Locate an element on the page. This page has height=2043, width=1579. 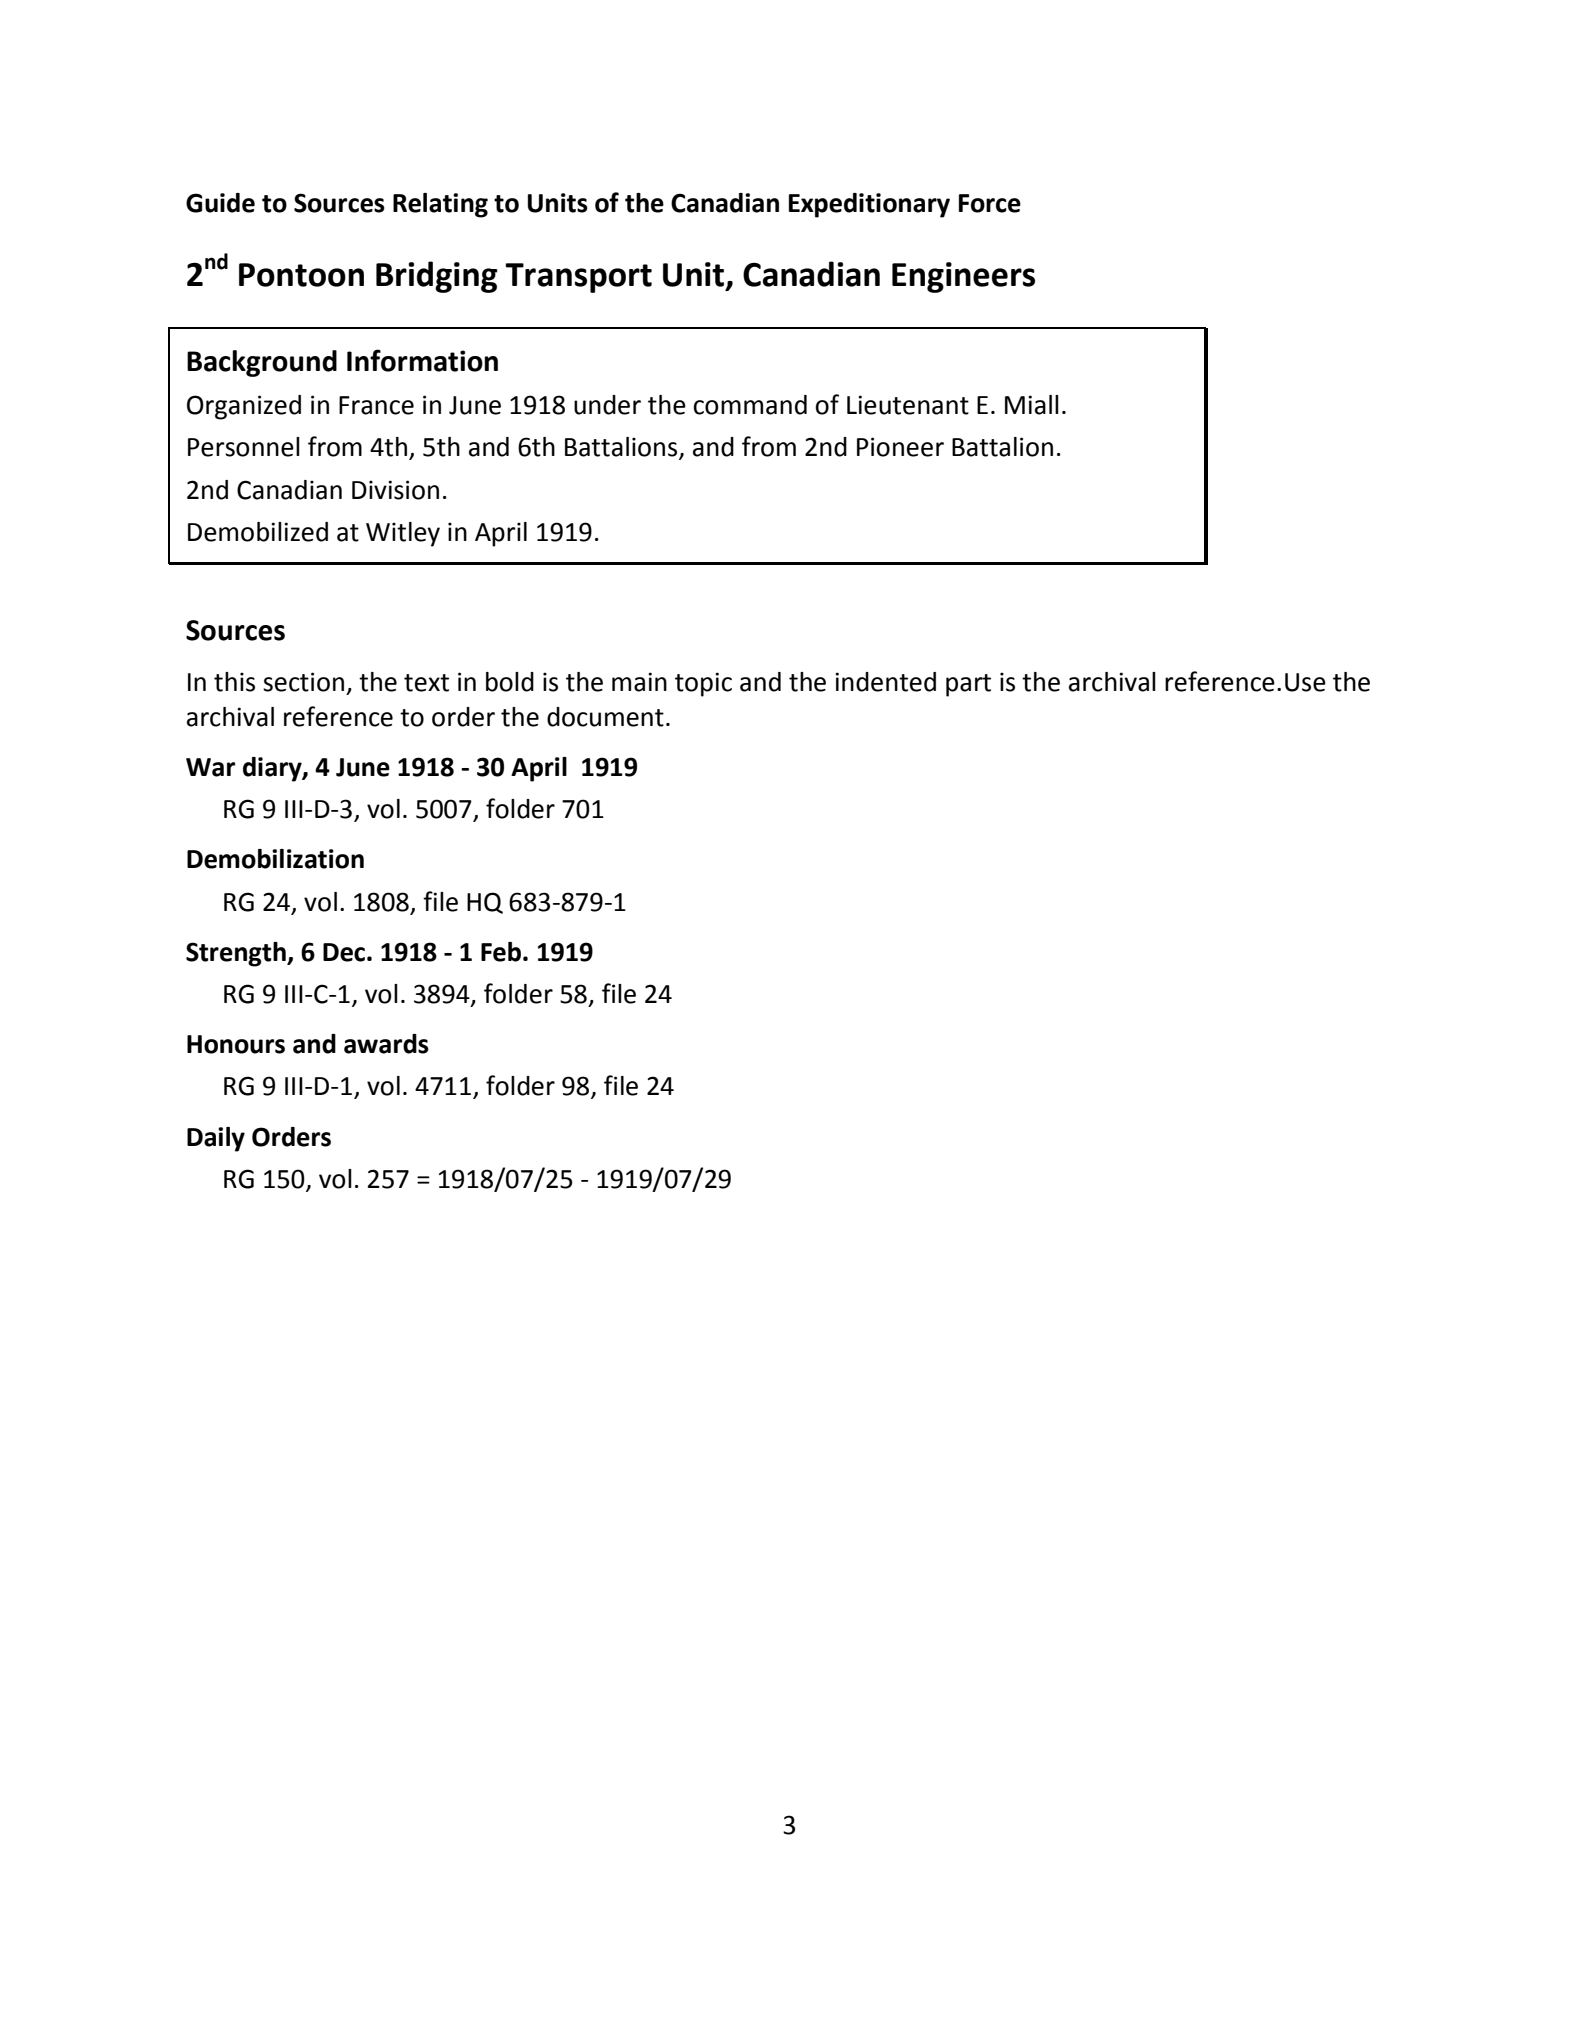
Daily is located at coordinates (216, 1139).
